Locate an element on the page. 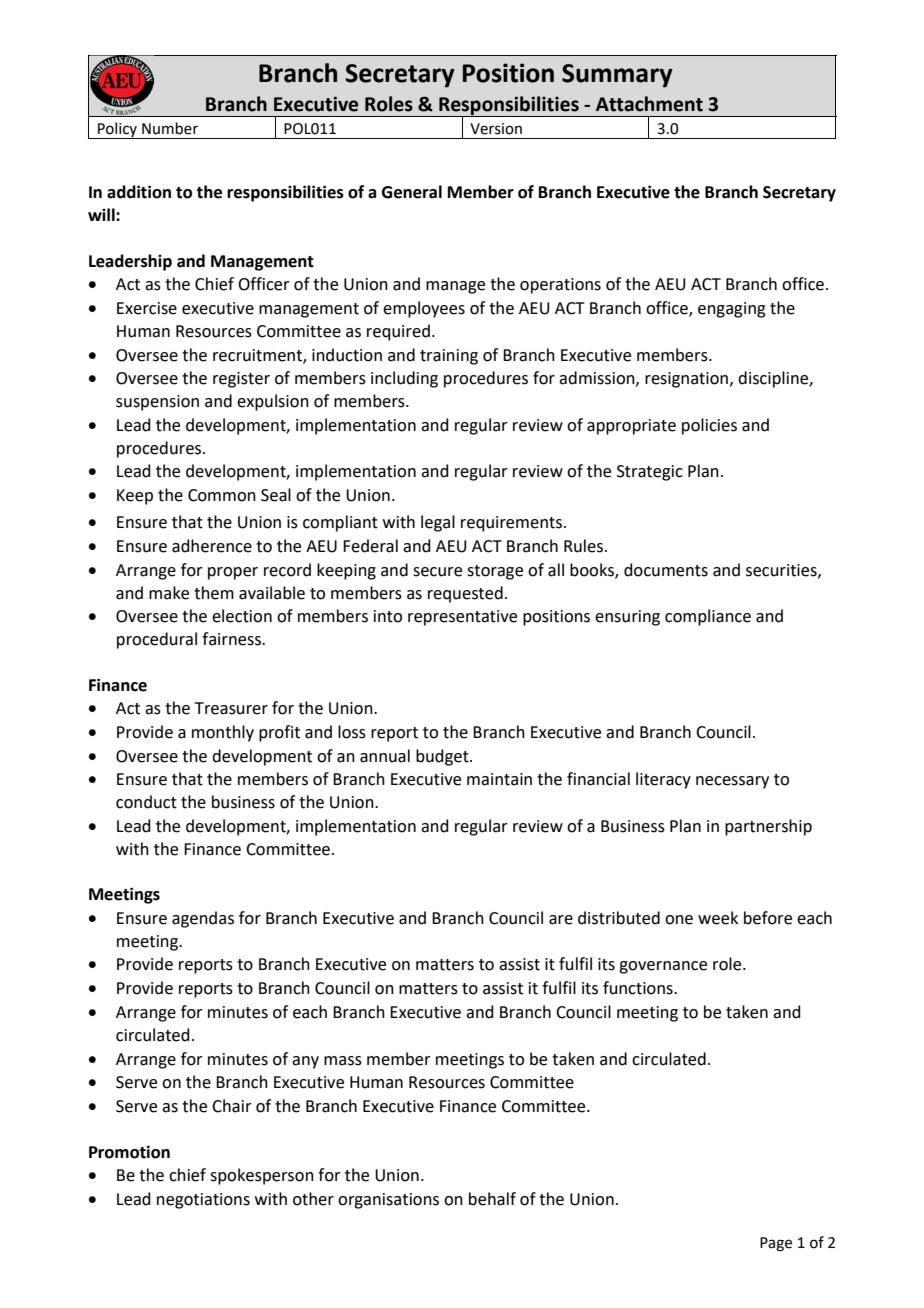 The image size is (924, 1308). Strategic is located at coordinates (650, 473).
